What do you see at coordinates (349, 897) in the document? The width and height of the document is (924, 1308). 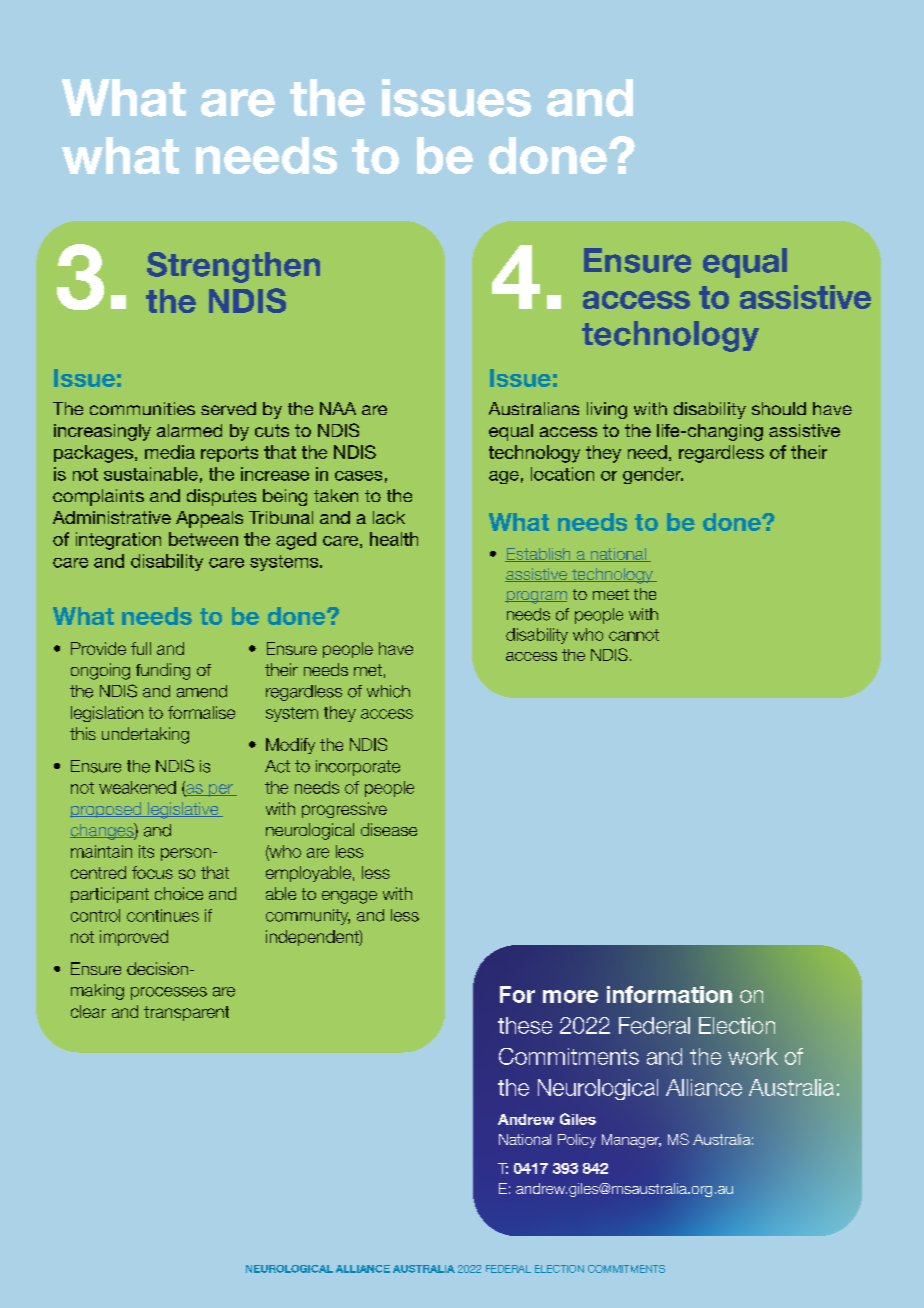 I see `engage` at bounding box center [349, 897].
